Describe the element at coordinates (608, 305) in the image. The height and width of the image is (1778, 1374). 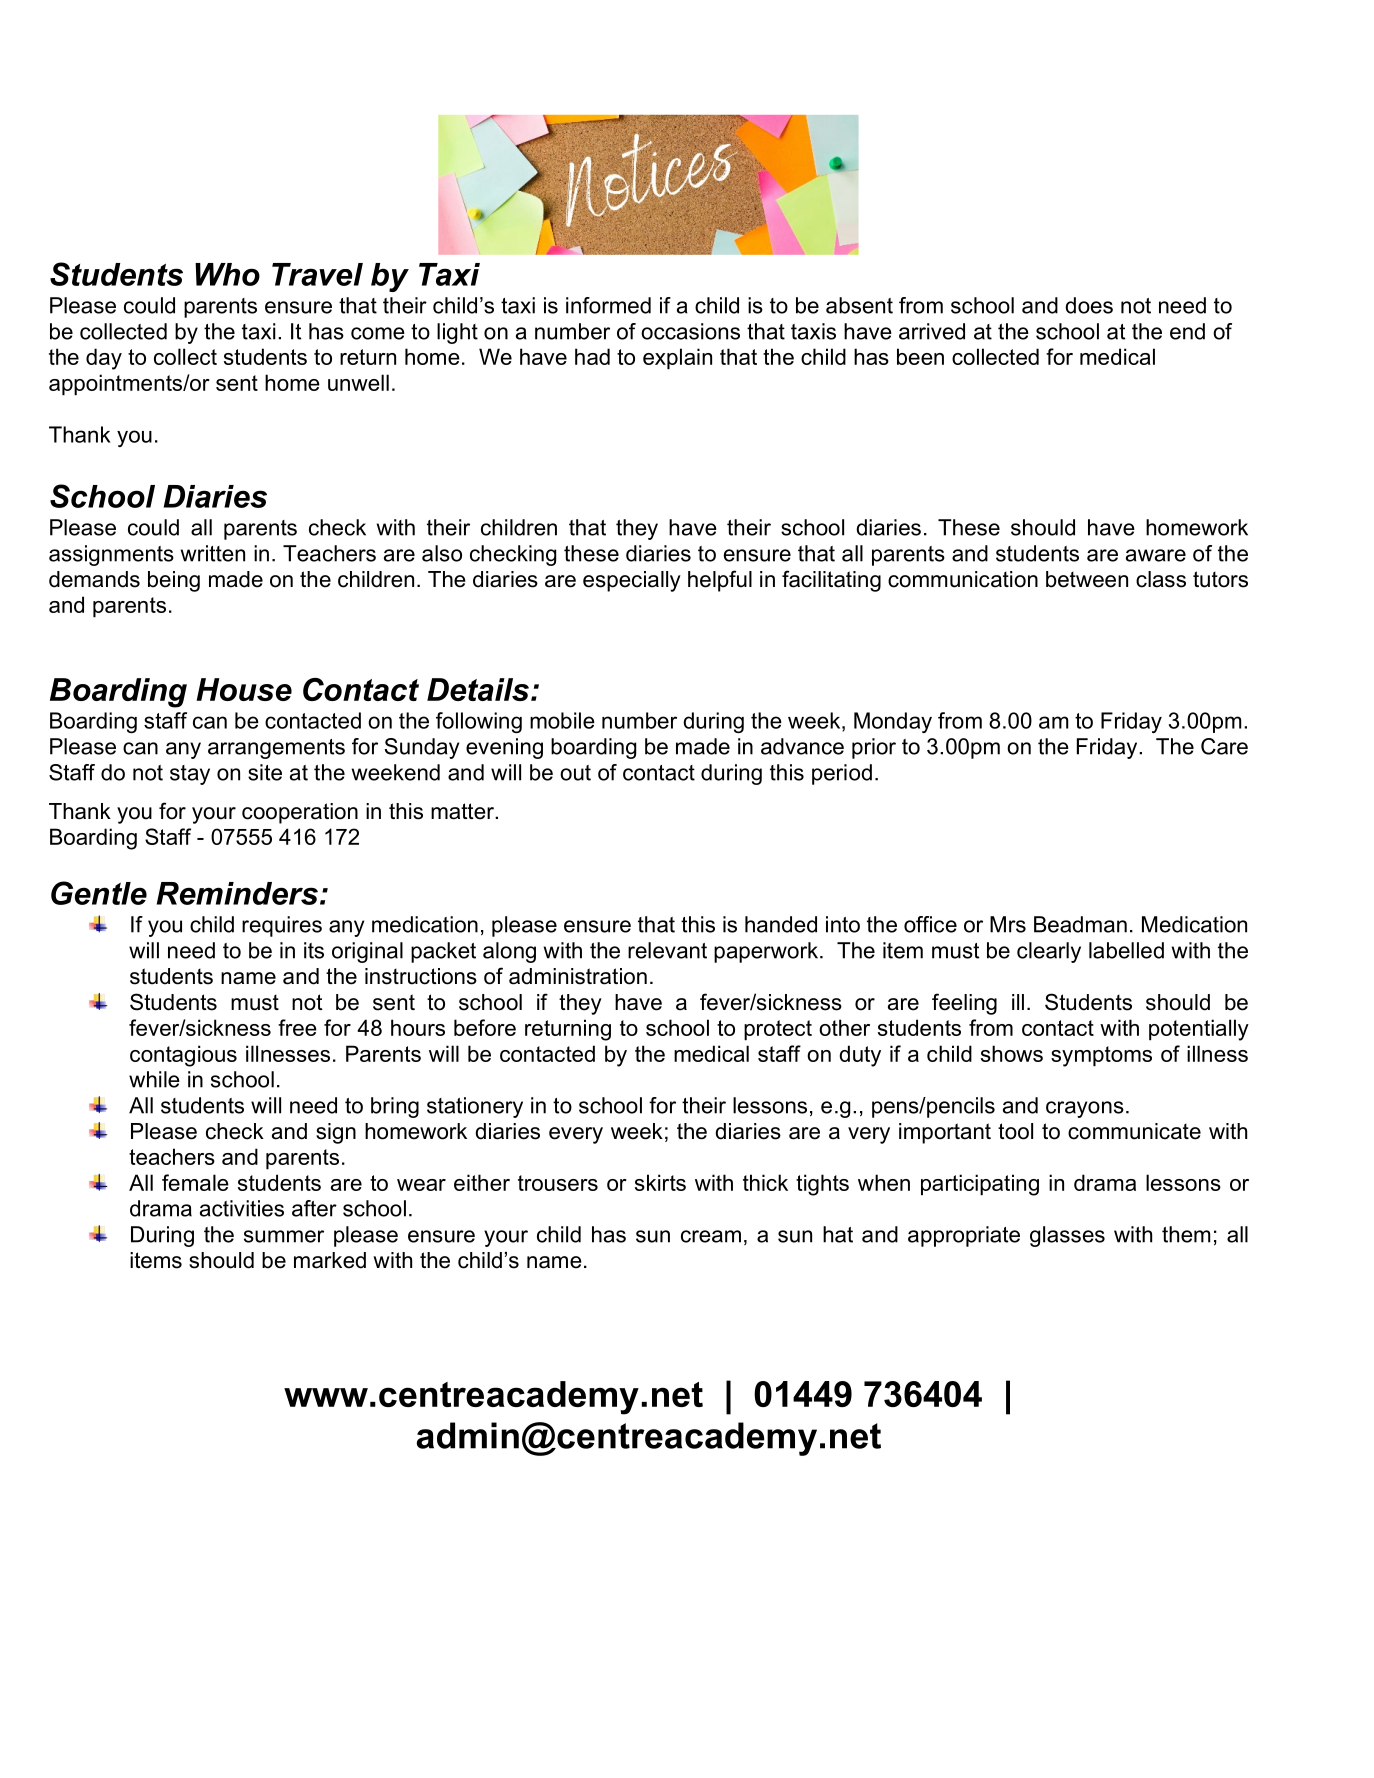
I see `informed` at that location.
